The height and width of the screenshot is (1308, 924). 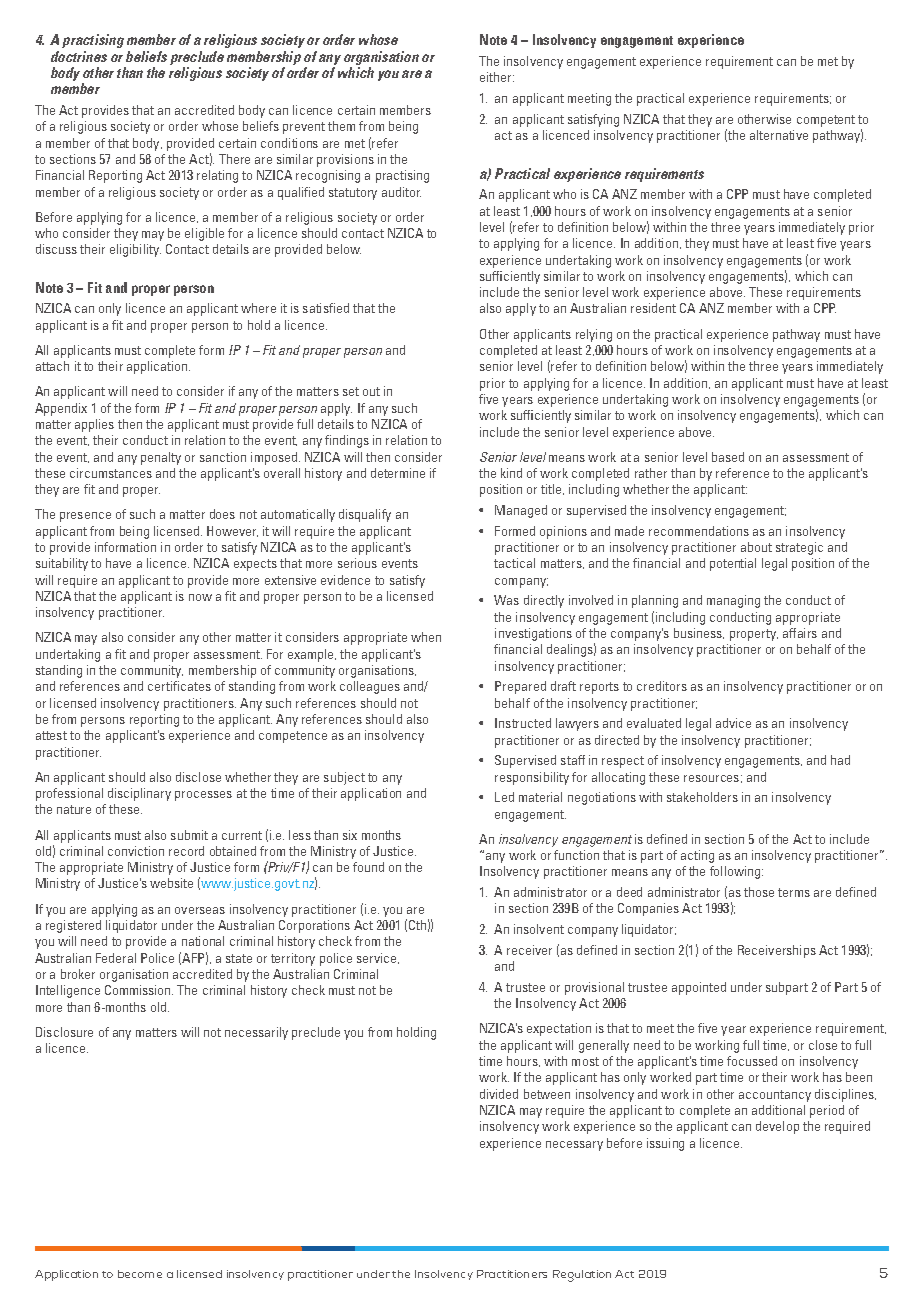 What do you see at coordinates (582, 1276) in the screenshot?
I see `Regulation` at bounding box center [582, 1276].
